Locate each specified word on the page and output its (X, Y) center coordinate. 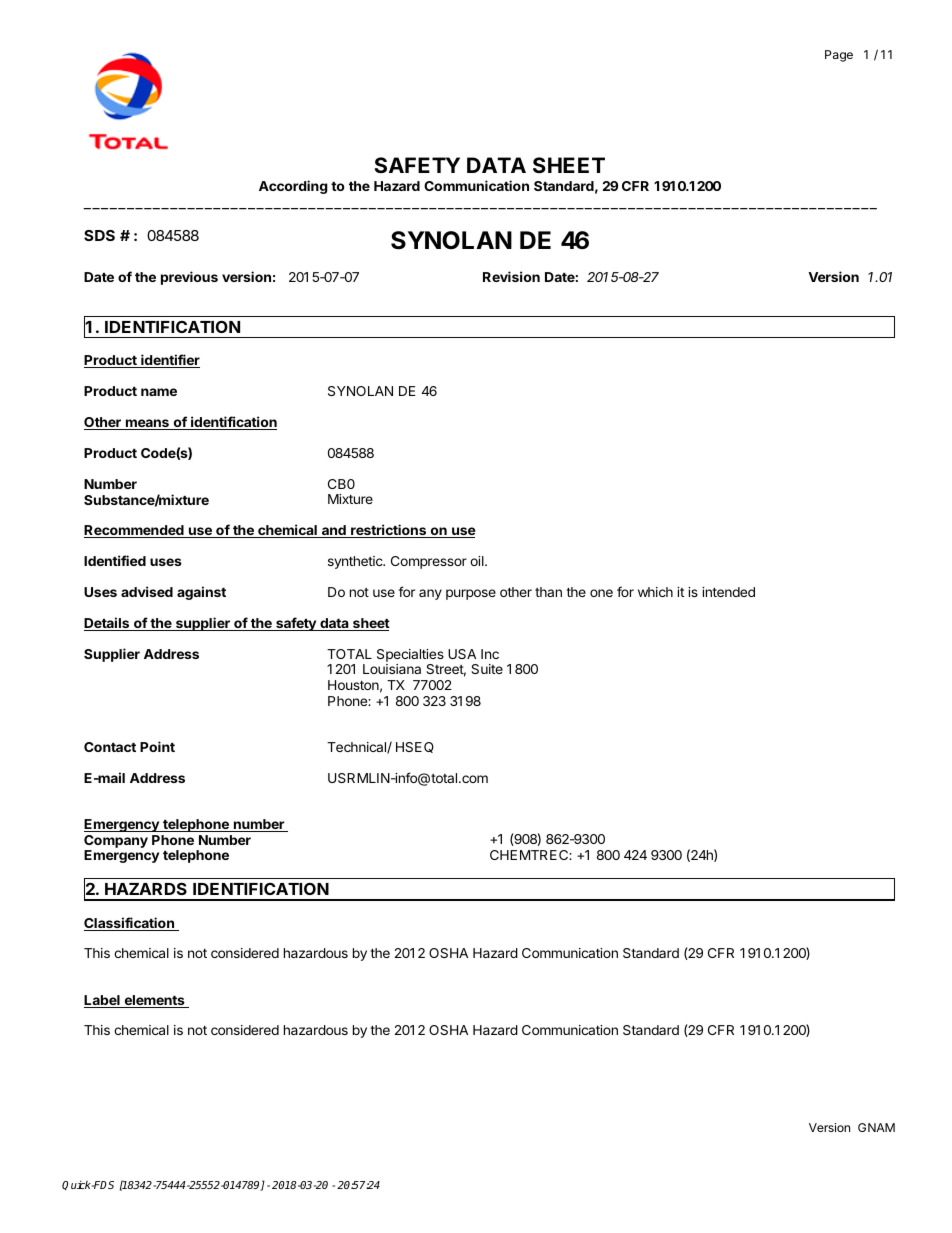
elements (154, 1001)
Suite (487, 669)
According (293, 187)
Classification (130, 924)
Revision (511, 276)
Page (839, 56)
